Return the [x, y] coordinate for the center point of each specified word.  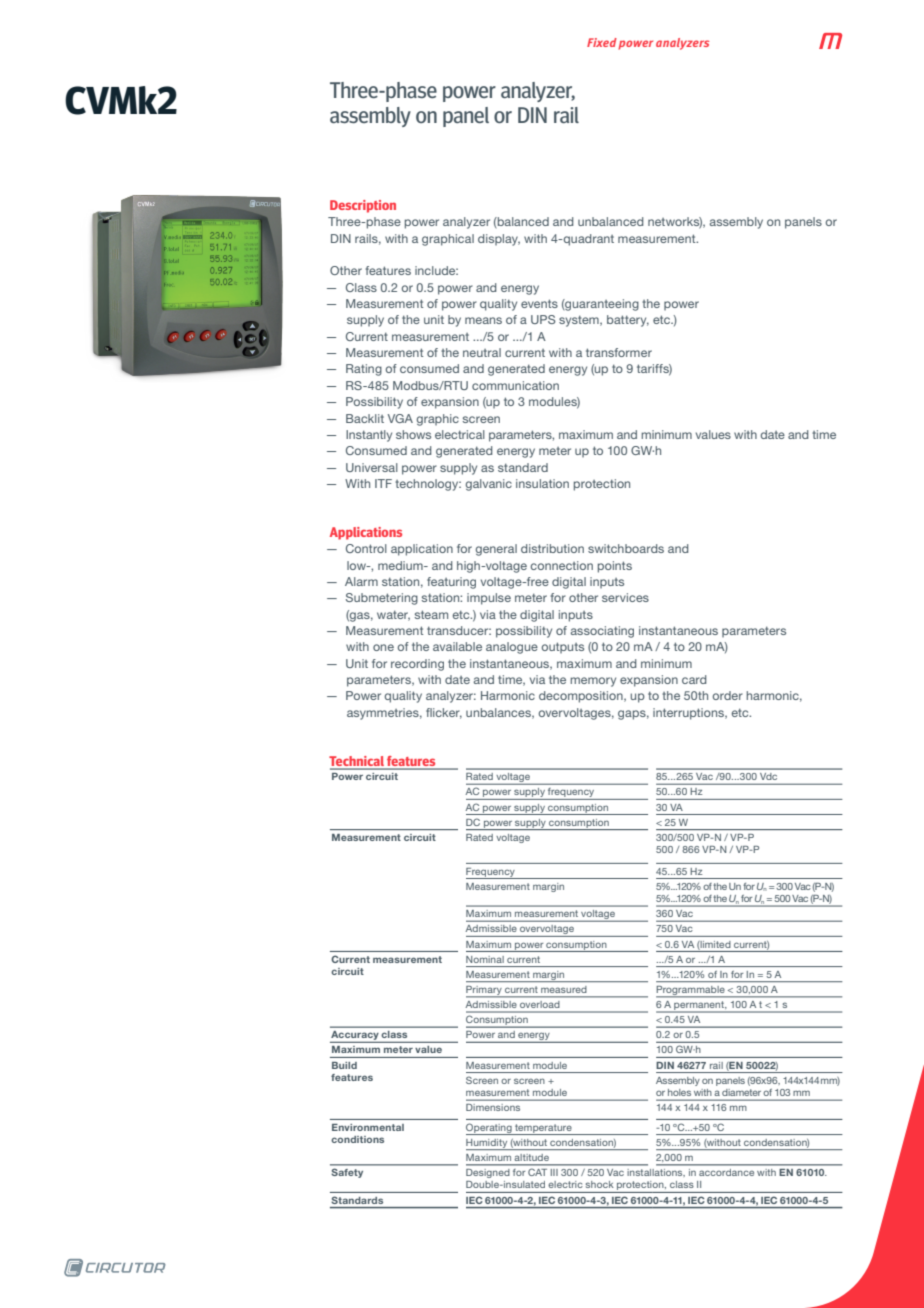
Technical [357, 762]
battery [628, 321]
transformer [619, 352]
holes [679, 1092]
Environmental [368, 1127]
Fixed [602, 42]
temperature [543, 1129]
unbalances [499, 713]
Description [363, 206]
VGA [400, 418]
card [694, 679]
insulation [542, 483]
